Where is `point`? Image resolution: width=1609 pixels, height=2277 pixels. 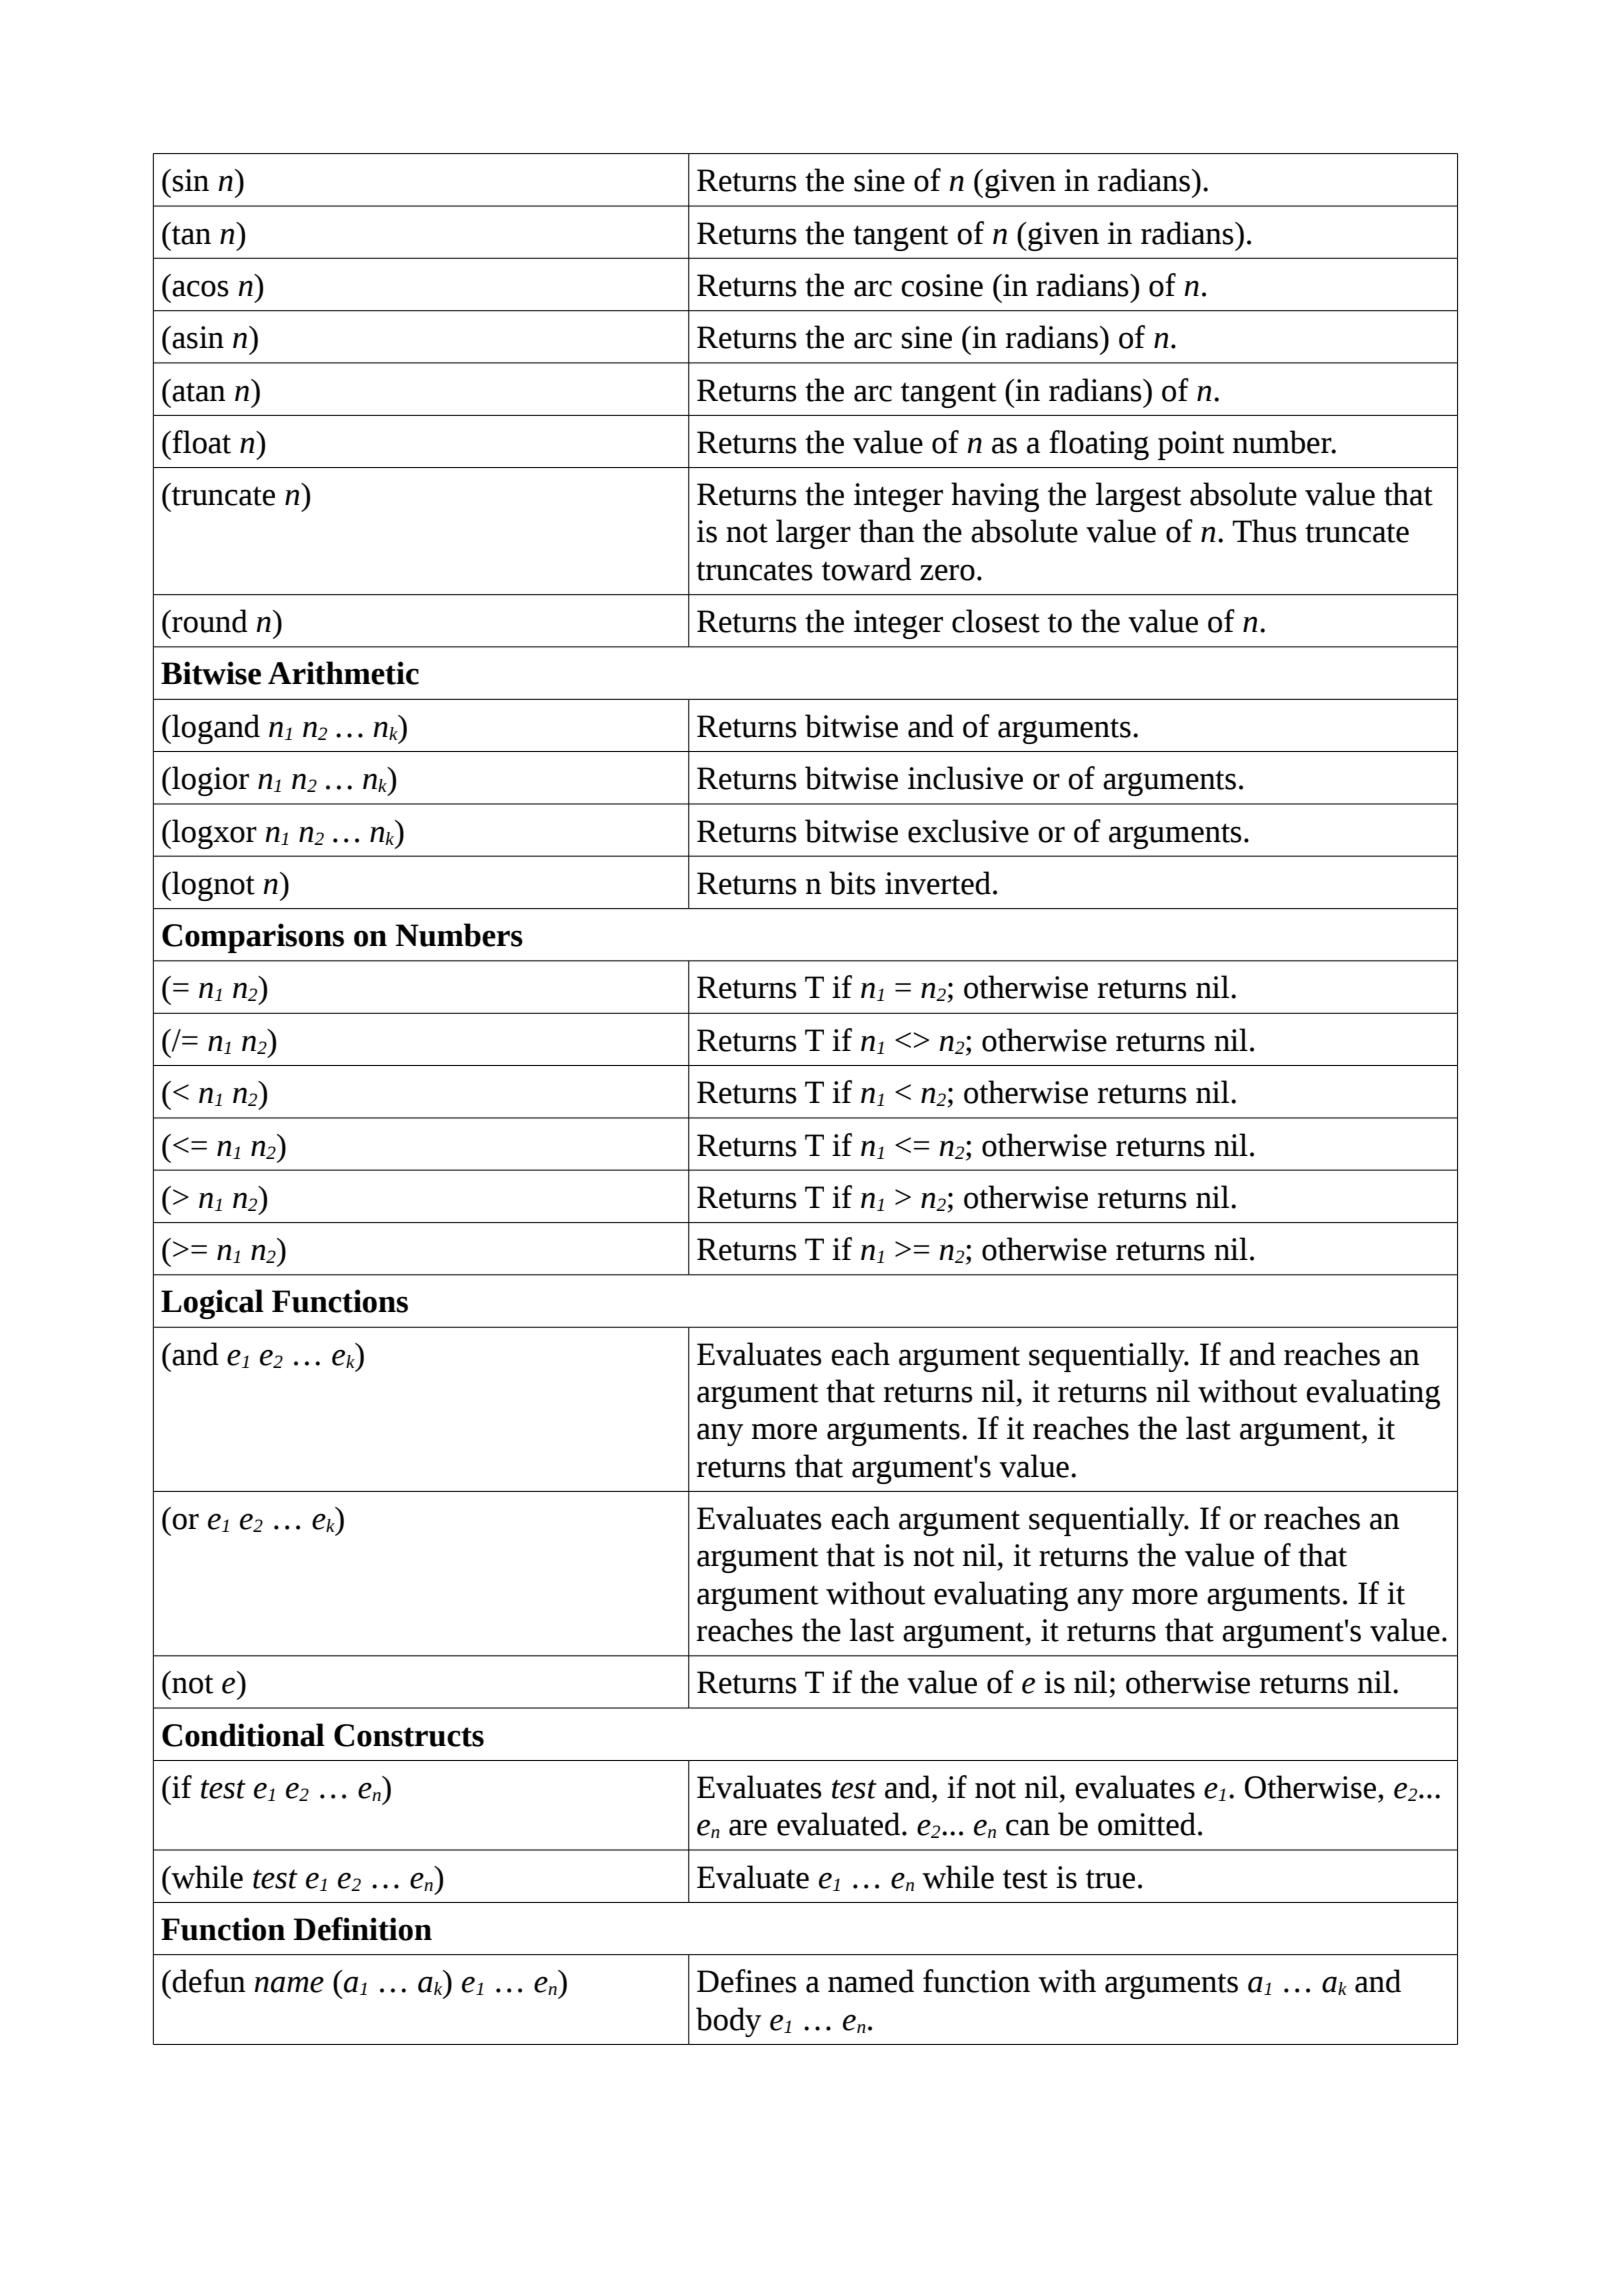 point is located at coordinates (1191, 445).
